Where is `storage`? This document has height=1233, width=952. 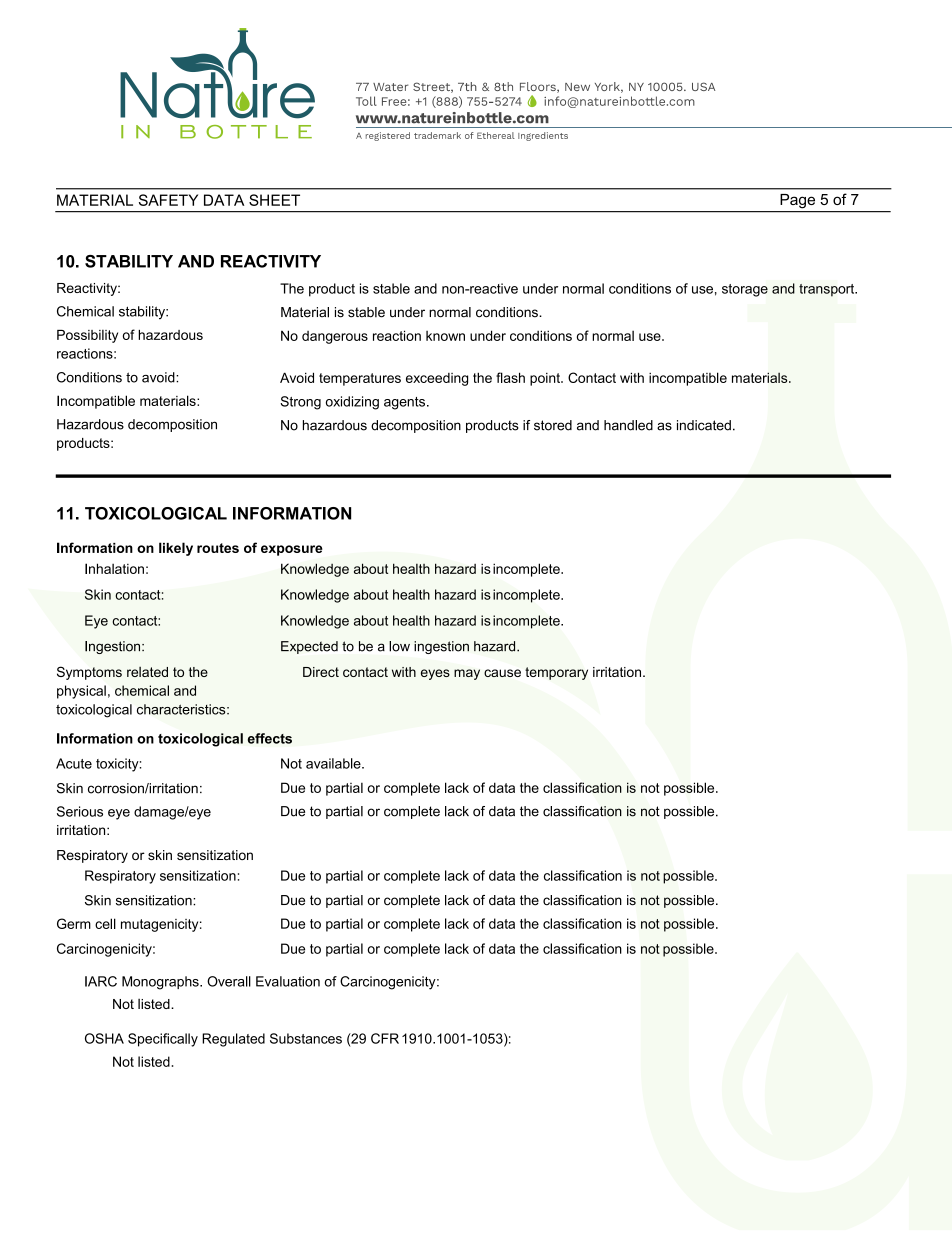
storage is located at coordinates (745, 290).
